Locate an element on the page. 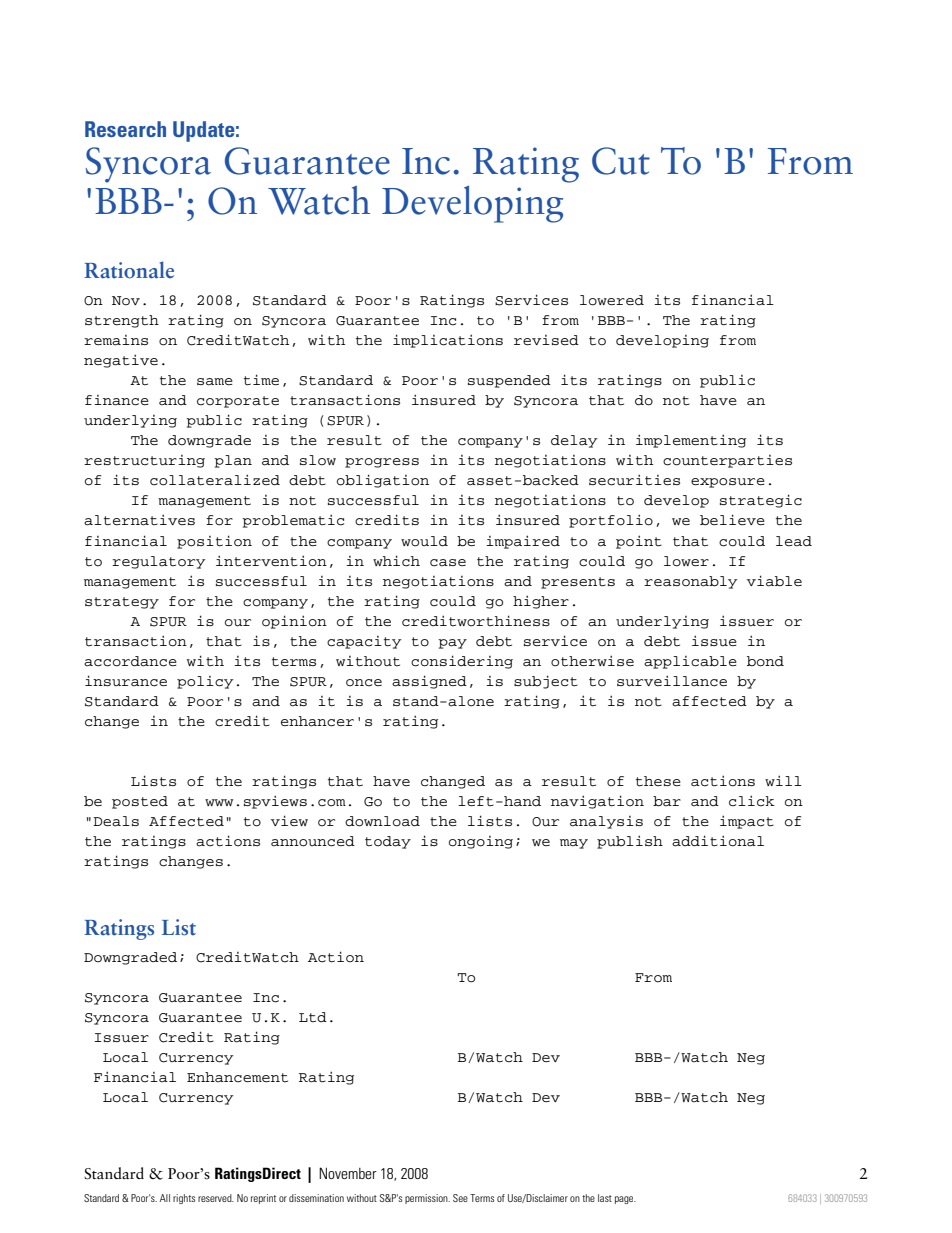 The image size is (952, 1233). Cut is located at coordinates (621, 161).
